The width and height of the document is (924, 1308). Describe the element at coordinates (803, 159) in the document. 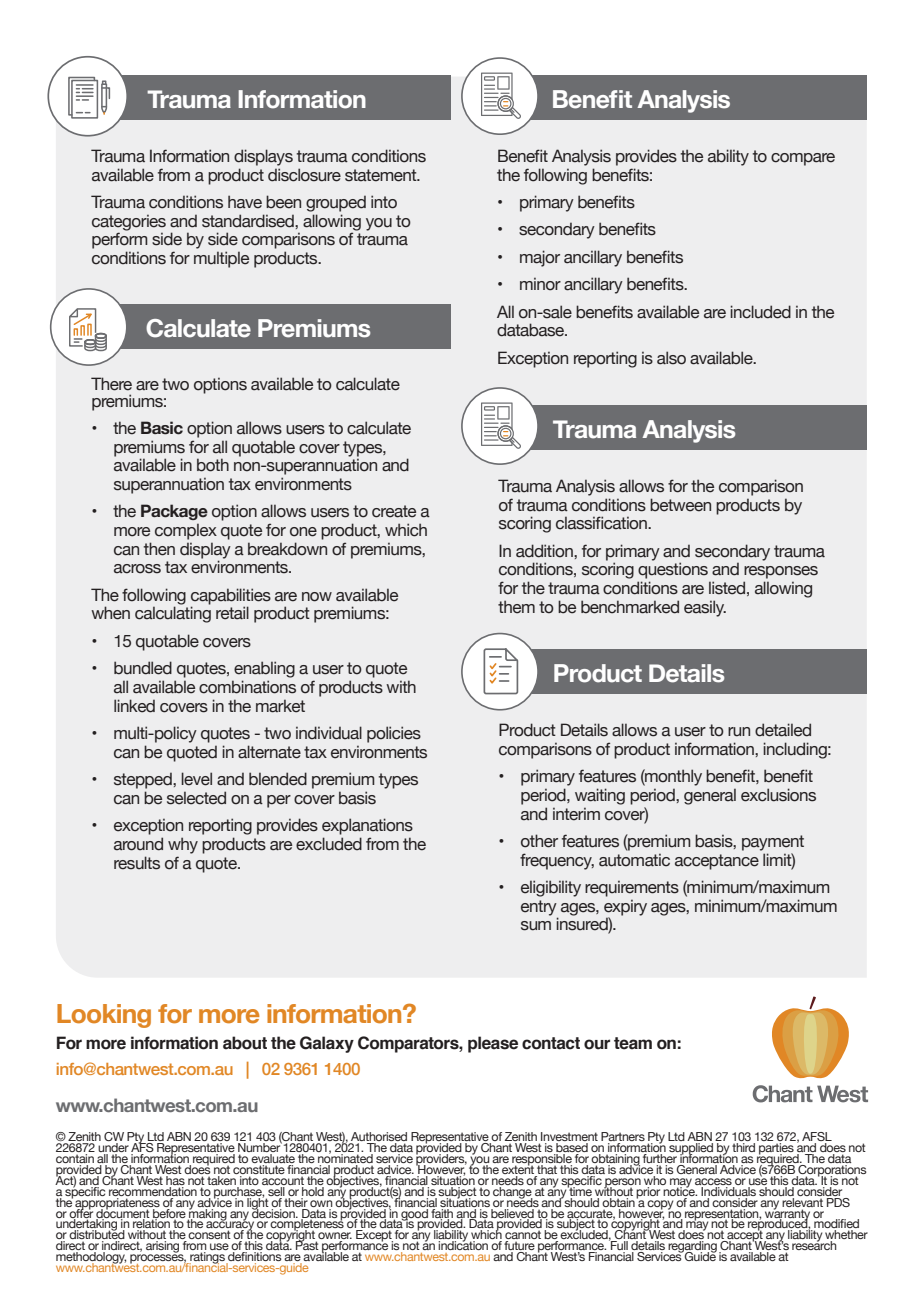

I see `compare` at that location.
